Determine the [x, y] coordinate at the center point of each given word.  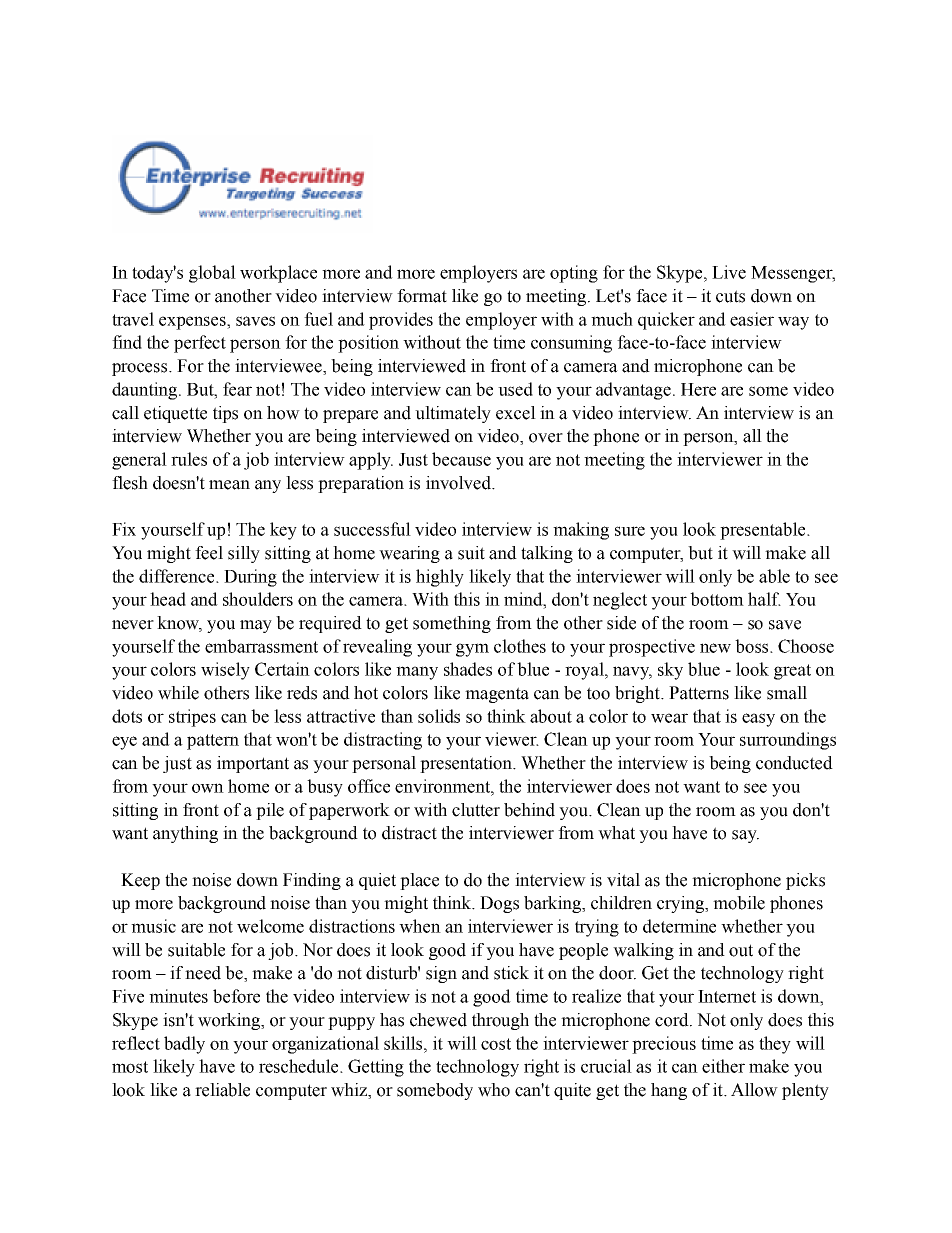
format [422, 296]
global [212, 274]
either [723, 1066]
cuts [730, 296]
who [494, 1090]
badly [184, 1045]
